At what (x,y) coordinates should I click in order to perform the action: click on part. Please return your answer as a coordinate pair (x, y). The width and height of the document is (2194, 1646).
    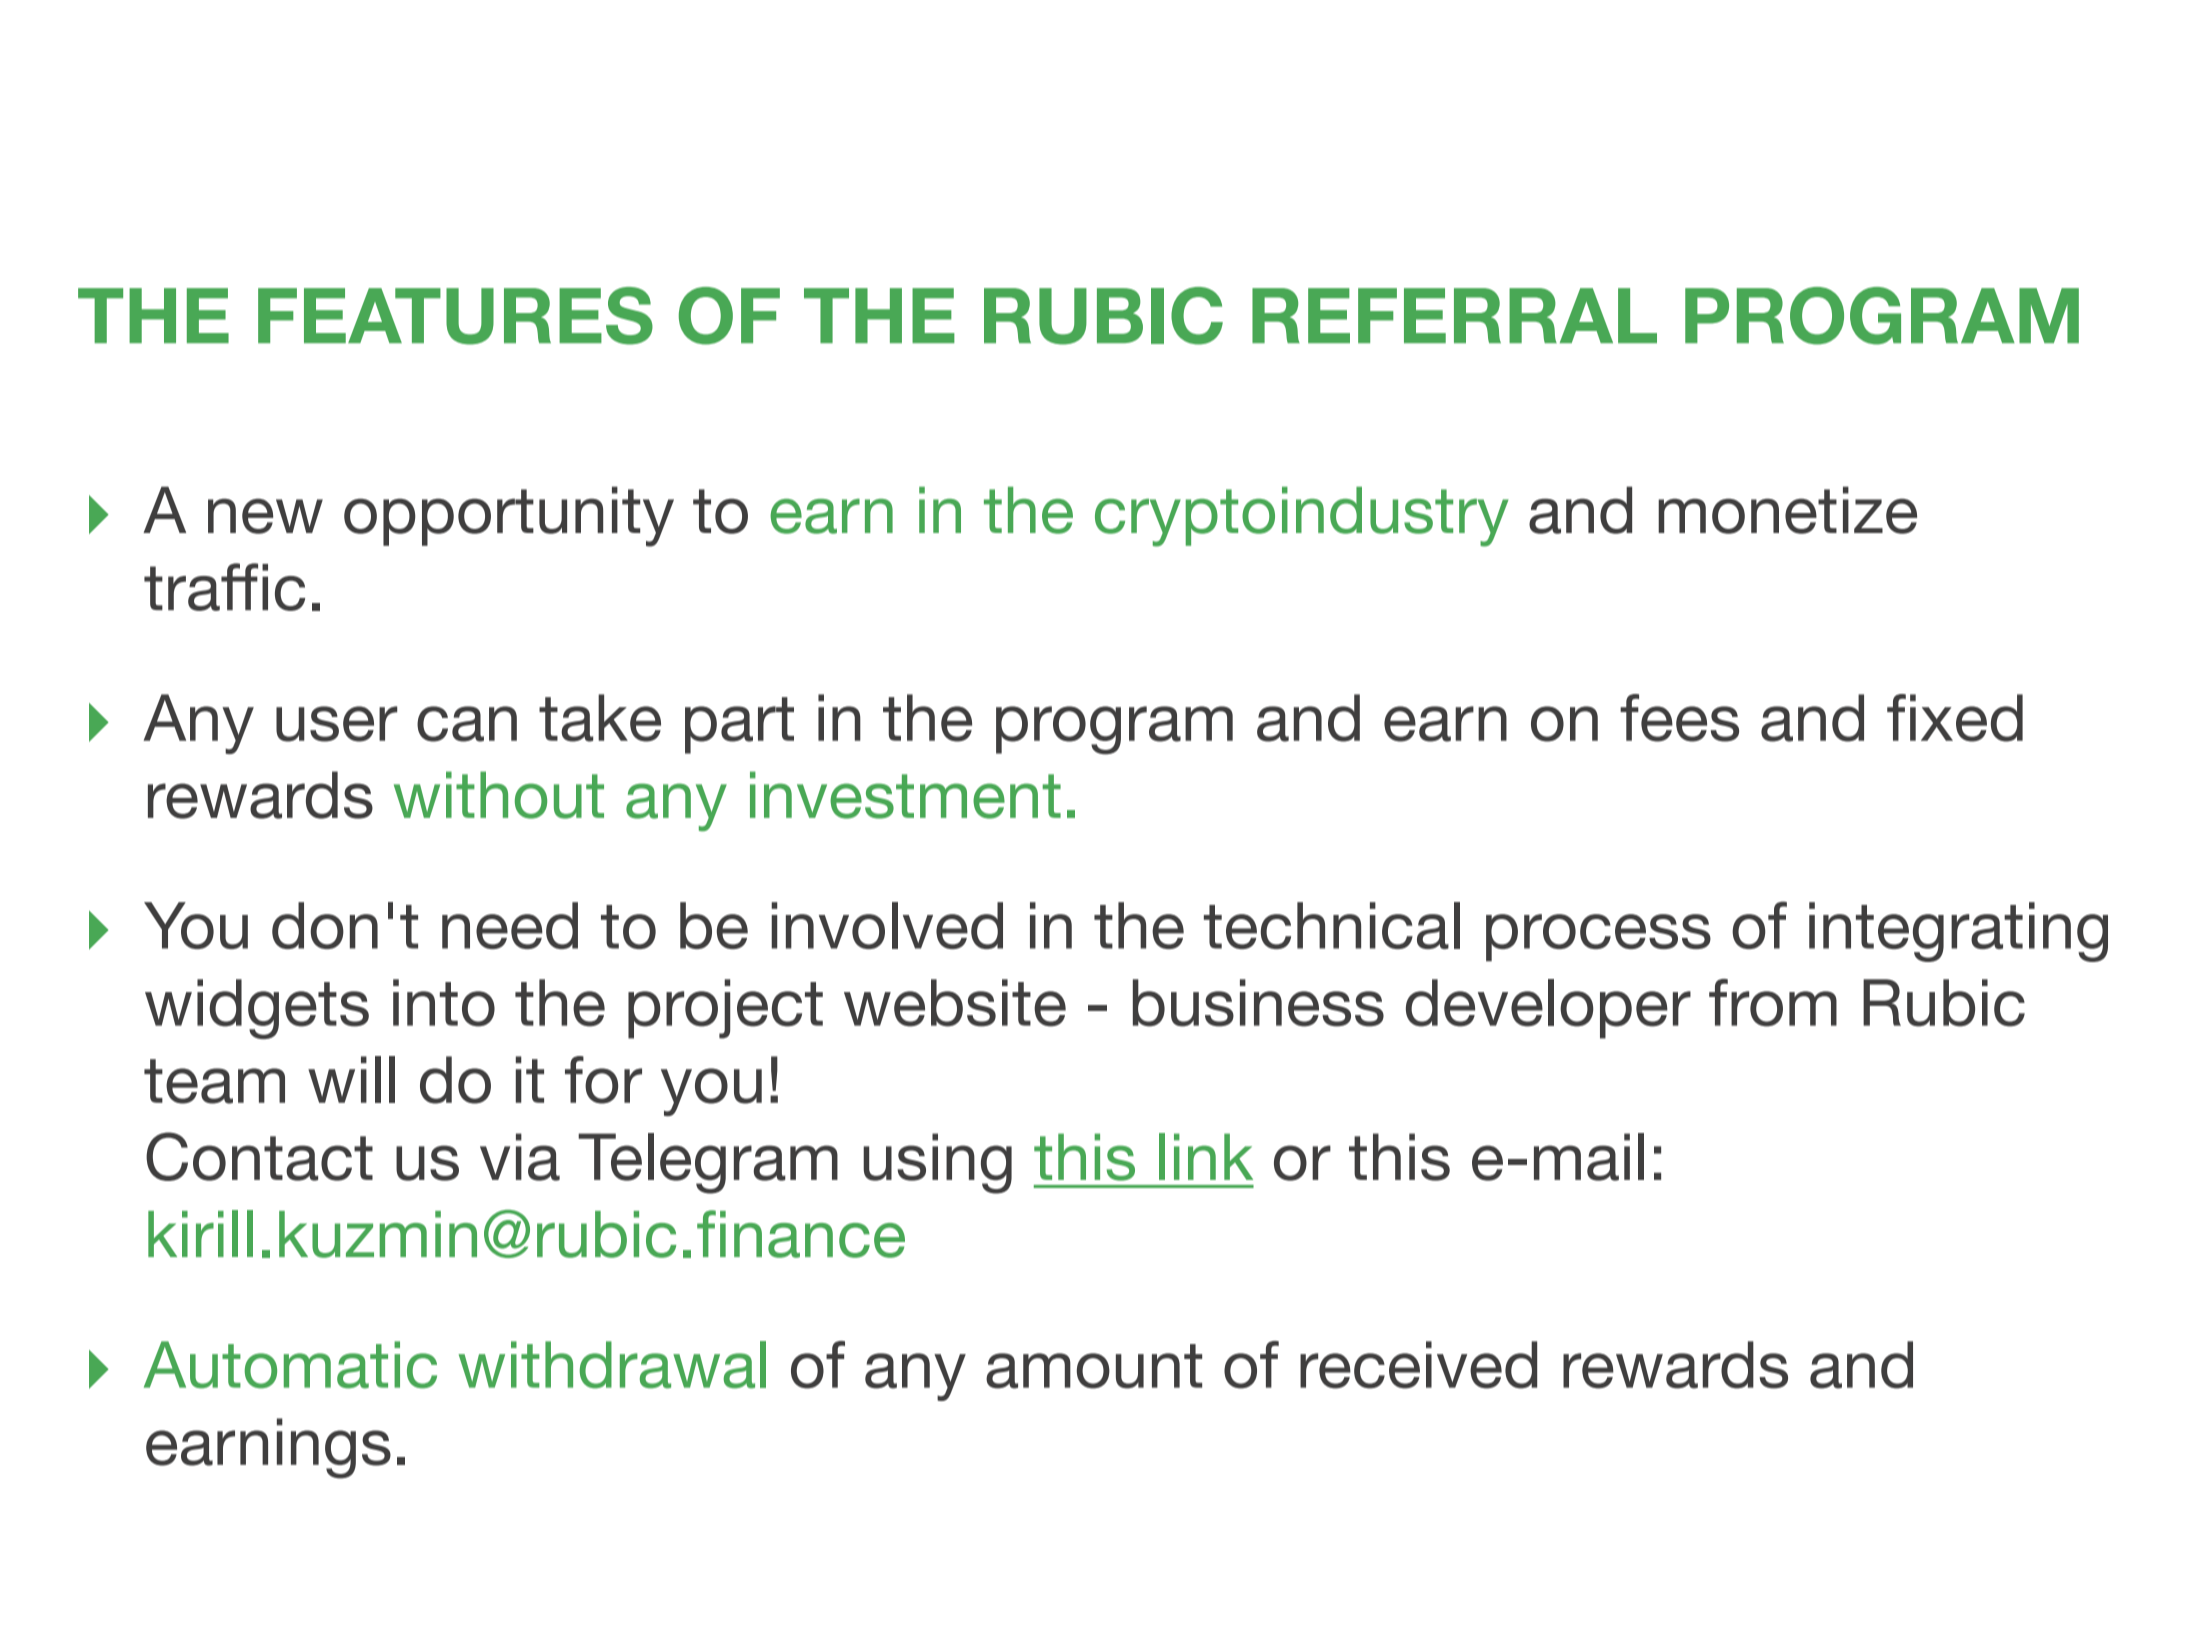
    Looking at the image, I should click on (739, 725).
